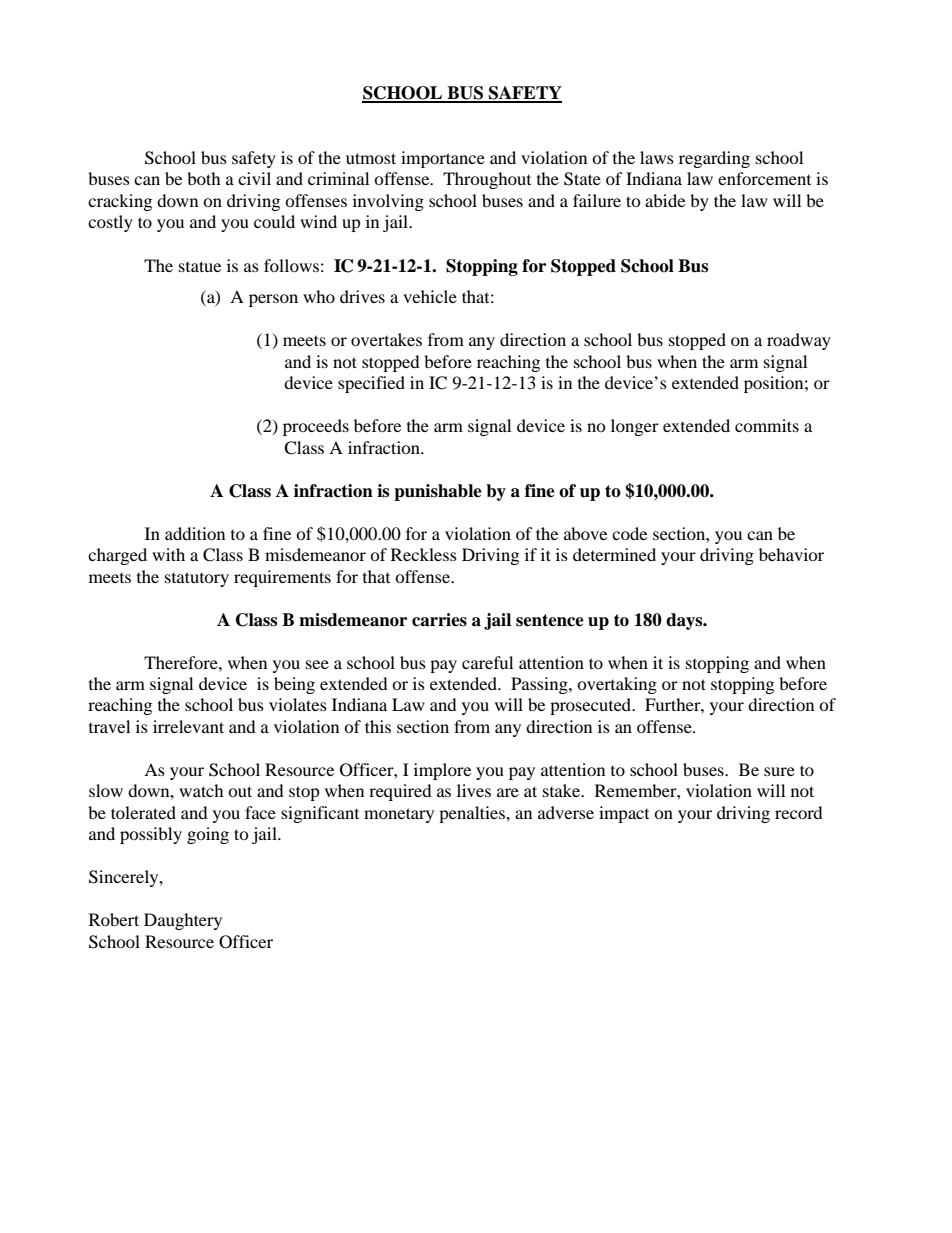  What do you see at coordinates (799, 341) in the screenshot?
I see `roadway` at bounding box center [799, 341].
